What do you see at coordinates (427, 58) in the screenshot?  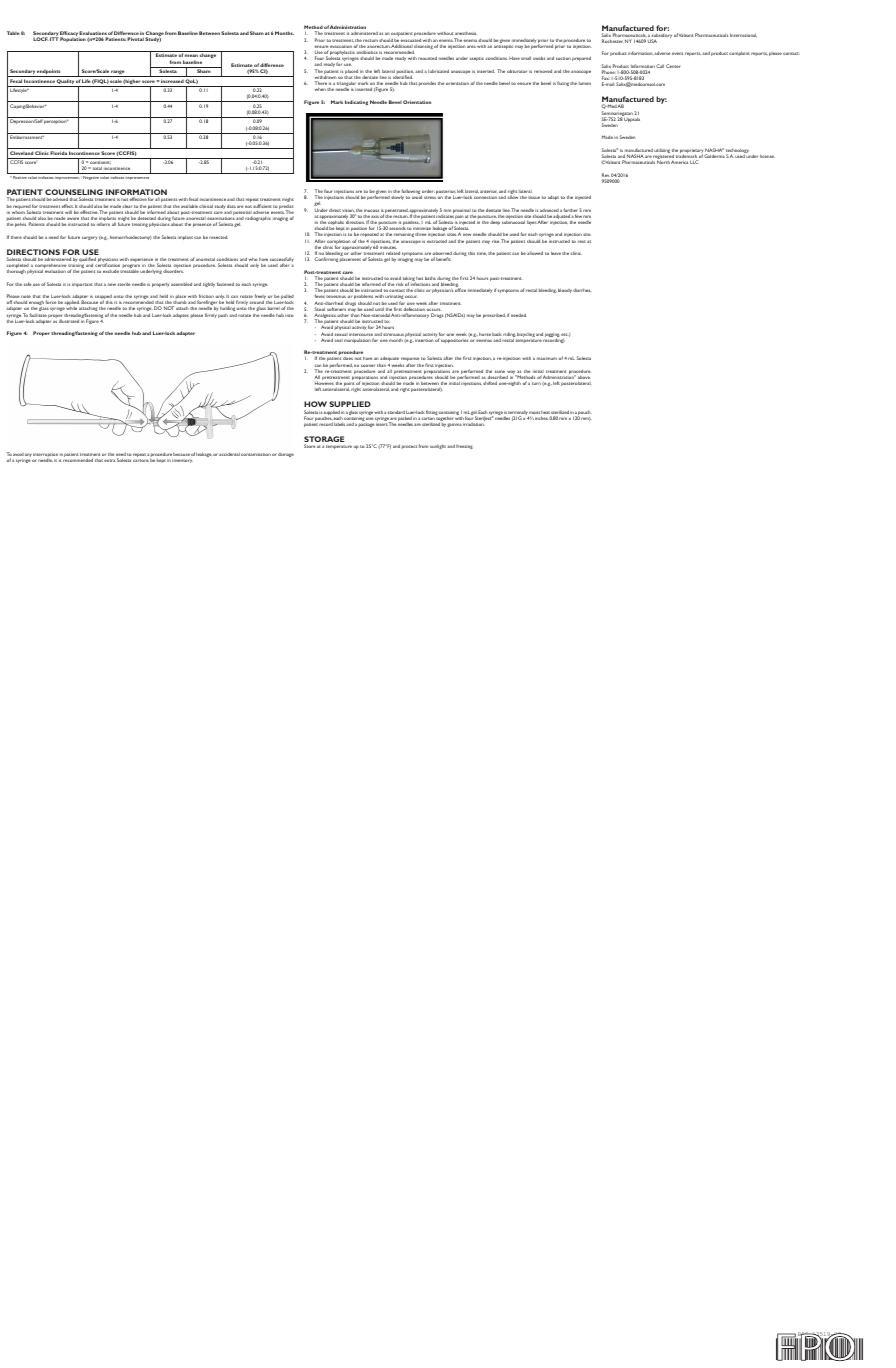 I see `mounted` at bounding box center [427, 58].
